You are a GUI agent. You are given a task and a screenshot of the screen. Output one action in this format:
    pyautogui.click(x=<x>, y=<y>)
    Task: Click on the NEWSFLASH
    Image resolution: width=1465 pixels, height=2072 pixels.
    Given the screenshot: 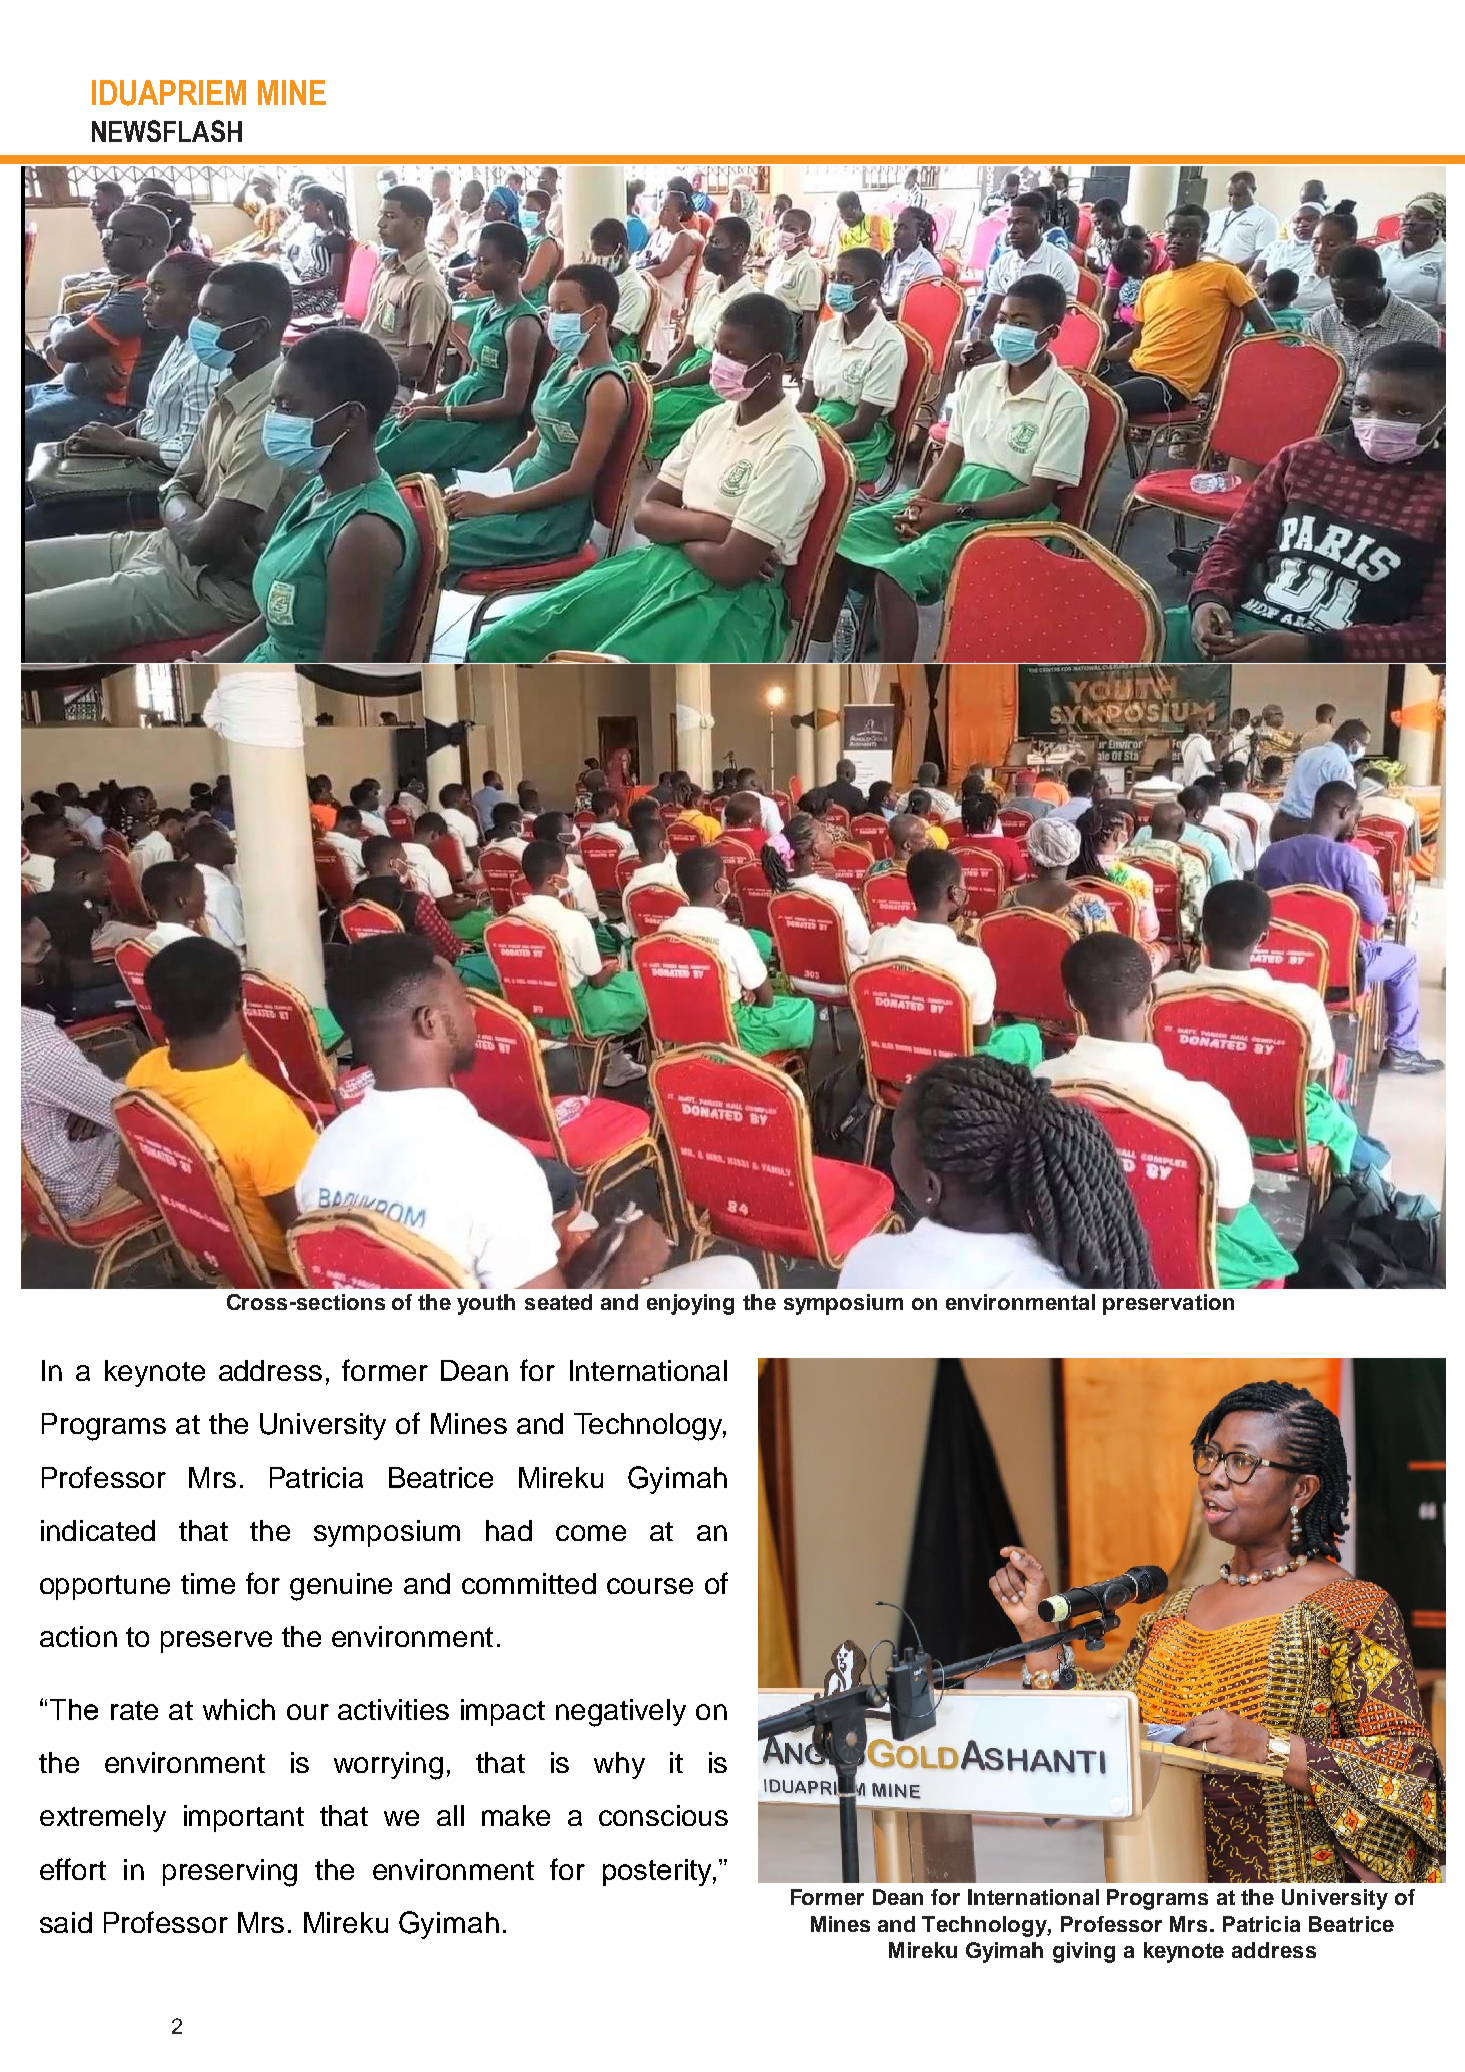 What is the action you would take?
    pyautogui.click(x=167, y=131)
